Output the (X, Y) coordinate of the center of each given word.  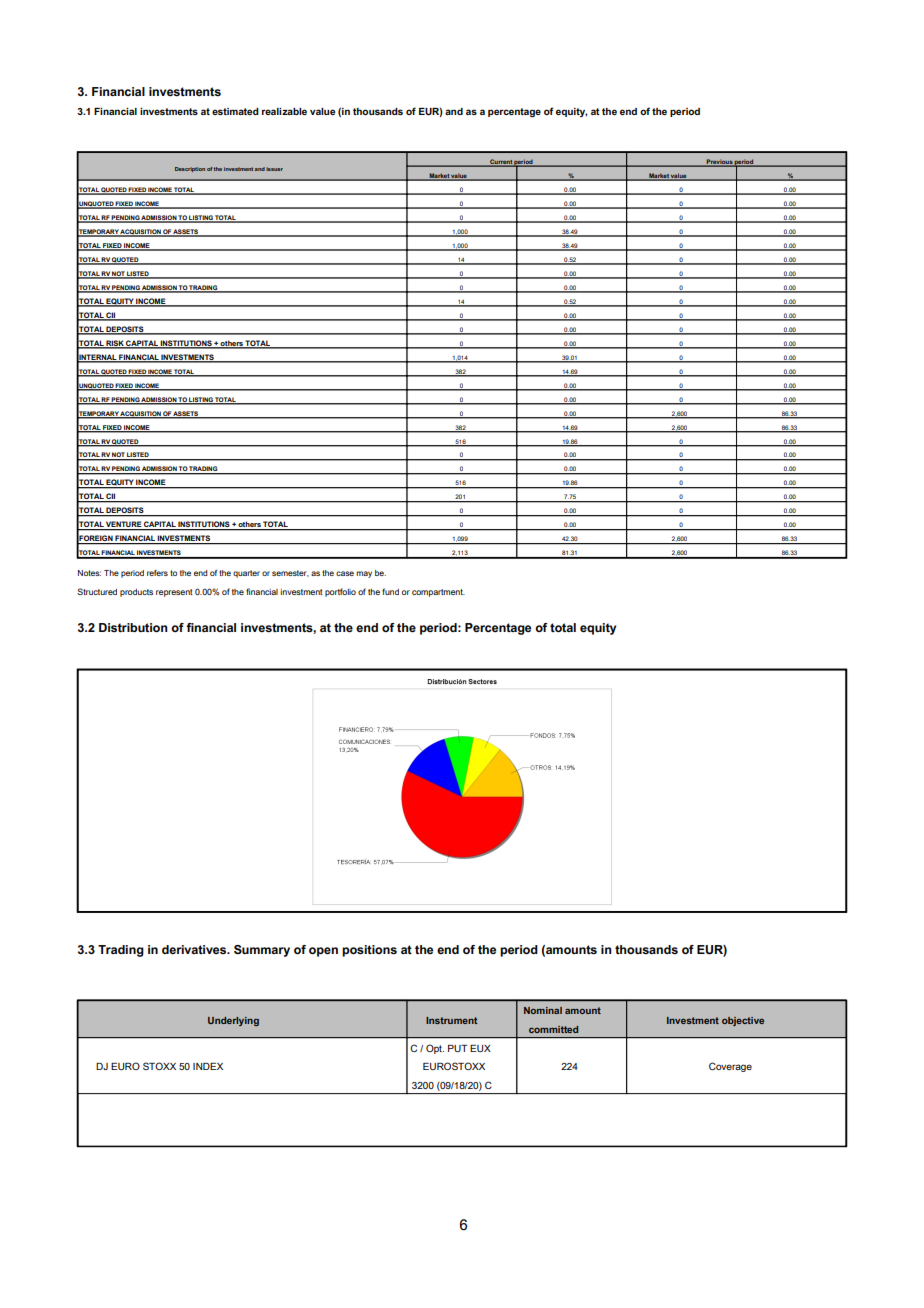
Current (501, 162)
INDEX (208, 1066)
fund (390, 591)
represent (174, 593)
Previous (719, 162)
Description (190, 169)
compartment (438, 593)
